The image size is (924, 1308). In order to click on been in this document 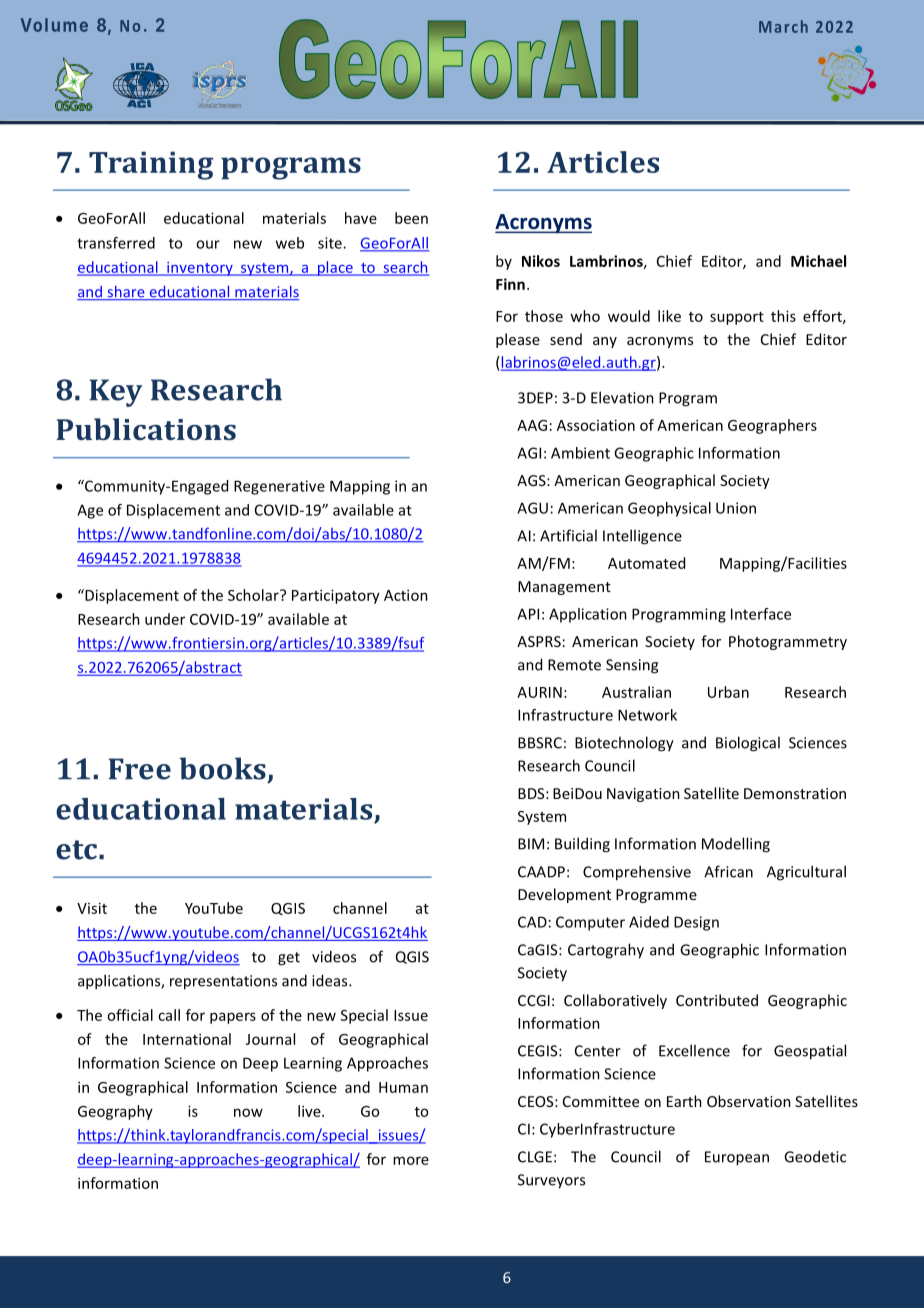, I will do `click(411, 218)`.
